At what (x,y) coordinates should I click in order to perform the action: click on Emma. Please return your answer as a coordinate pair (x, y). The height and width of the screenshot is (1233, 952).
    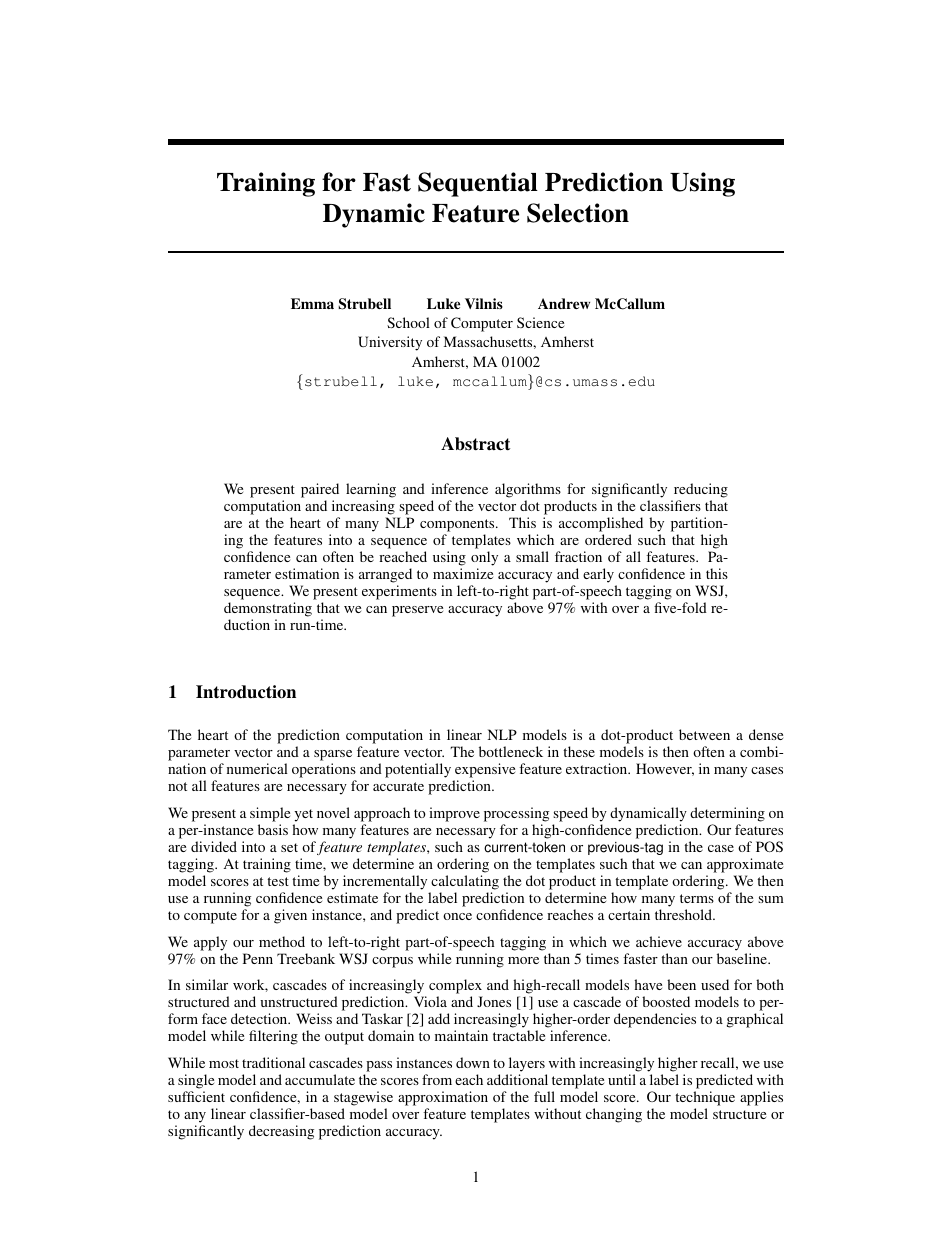
    Looking at the image, I should click on (312, 303).
